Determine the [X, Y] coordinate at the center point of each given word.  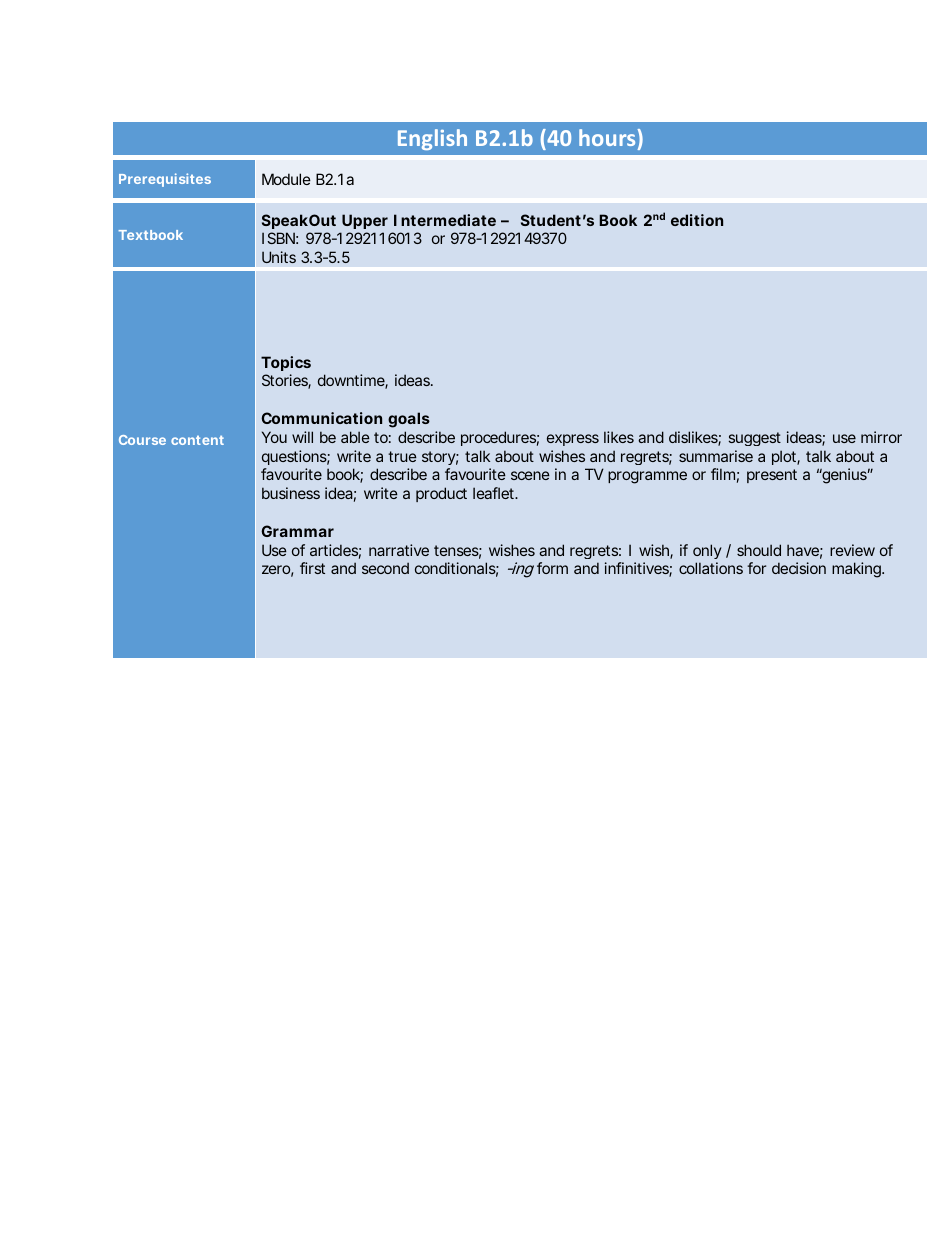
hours [607, 137]
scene [530, 475]
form [552, 568]
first [312, 568]
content [197, 440]
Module [286, 179]
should [759, 550]
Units [279, 257]
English [432, 139]
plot [786, 457]
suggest [755, 439]
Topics [286, 363]
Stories [286, 381]
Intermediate [445, 220]
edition [697, 220]
